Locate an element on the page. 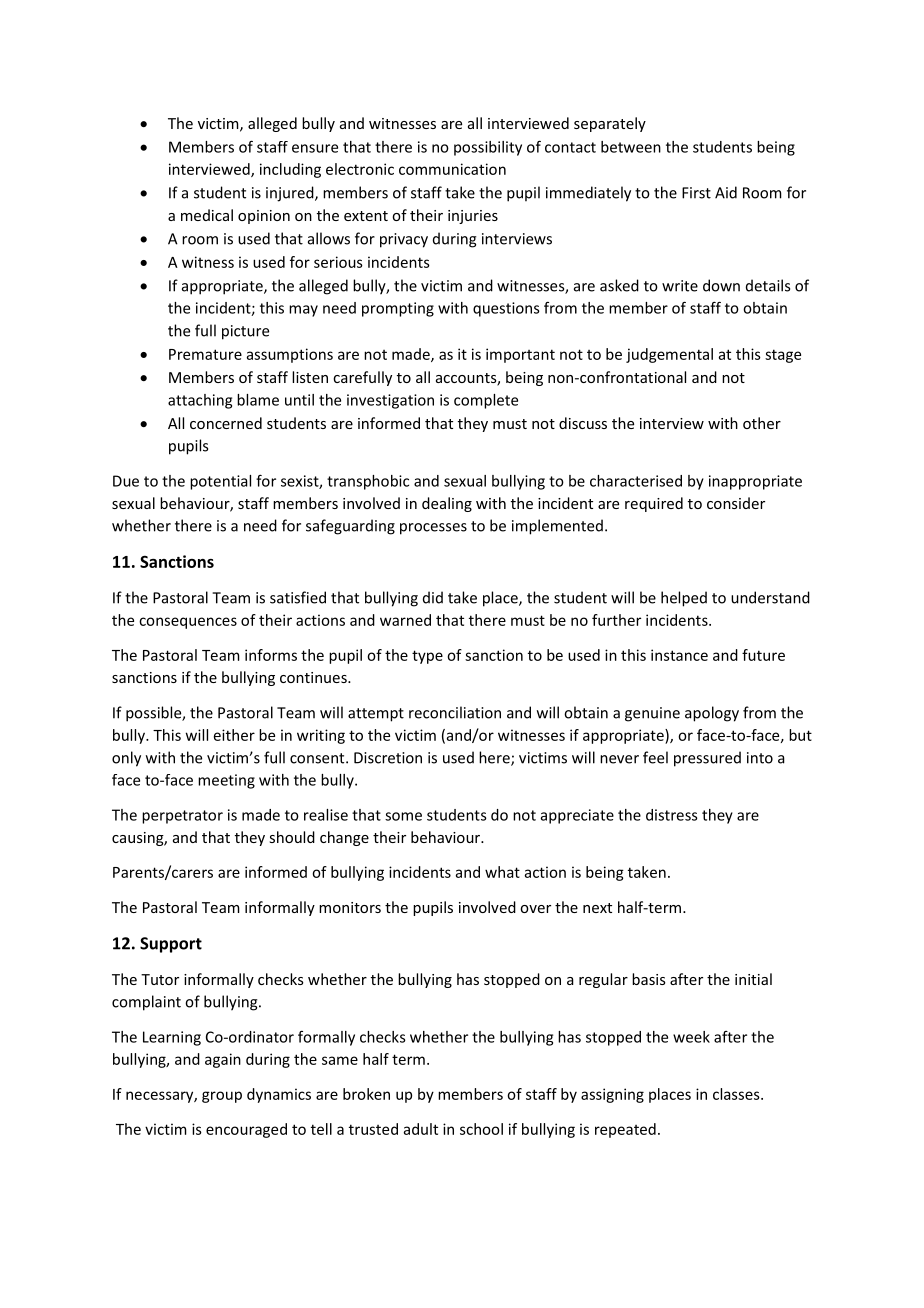 The height and width of the document is (1308, 924). attaching is located at coordinates (200, 401).
